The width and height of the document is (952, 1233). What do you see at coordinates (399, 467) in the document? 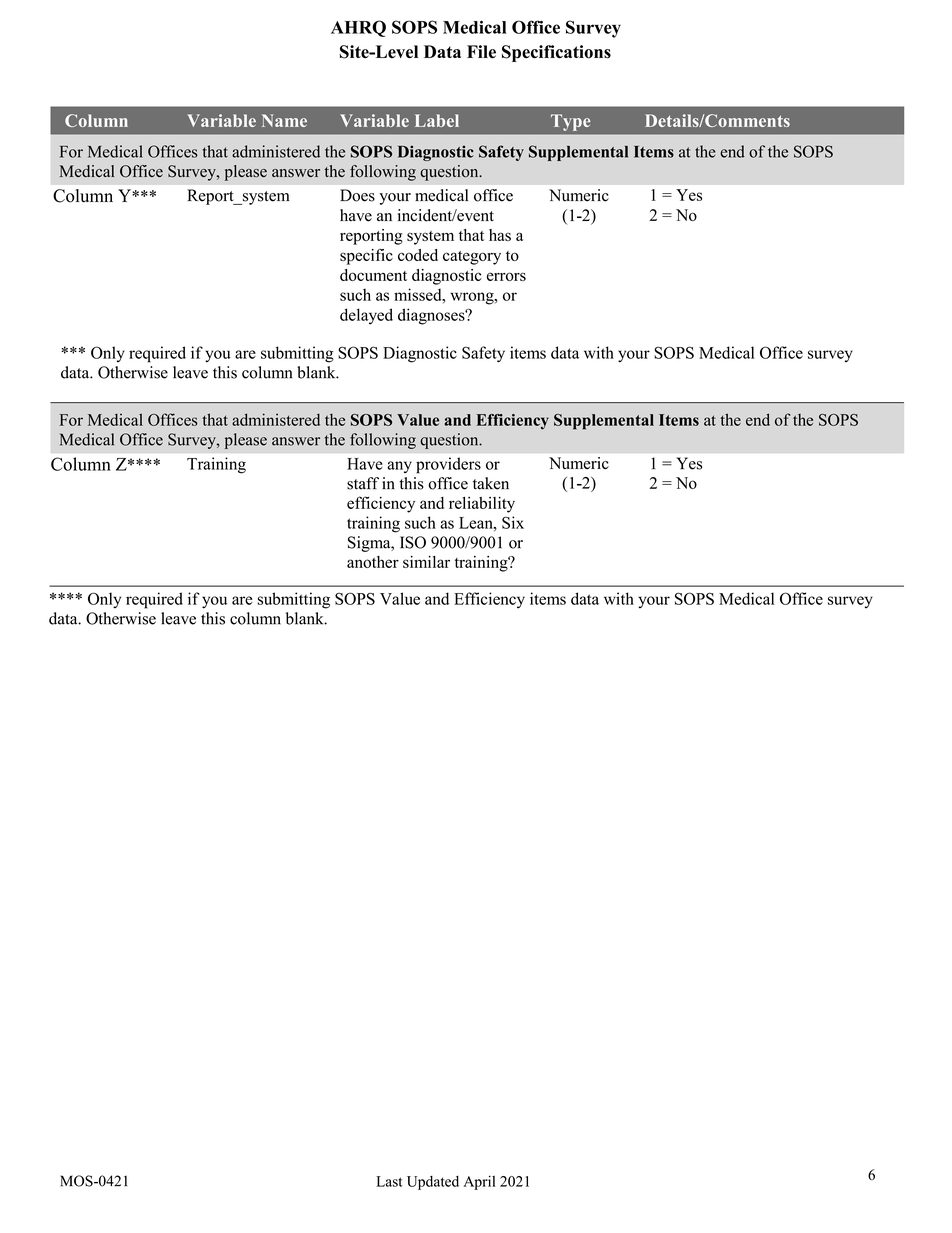
I see `any` at bounding box center [399, 467].
